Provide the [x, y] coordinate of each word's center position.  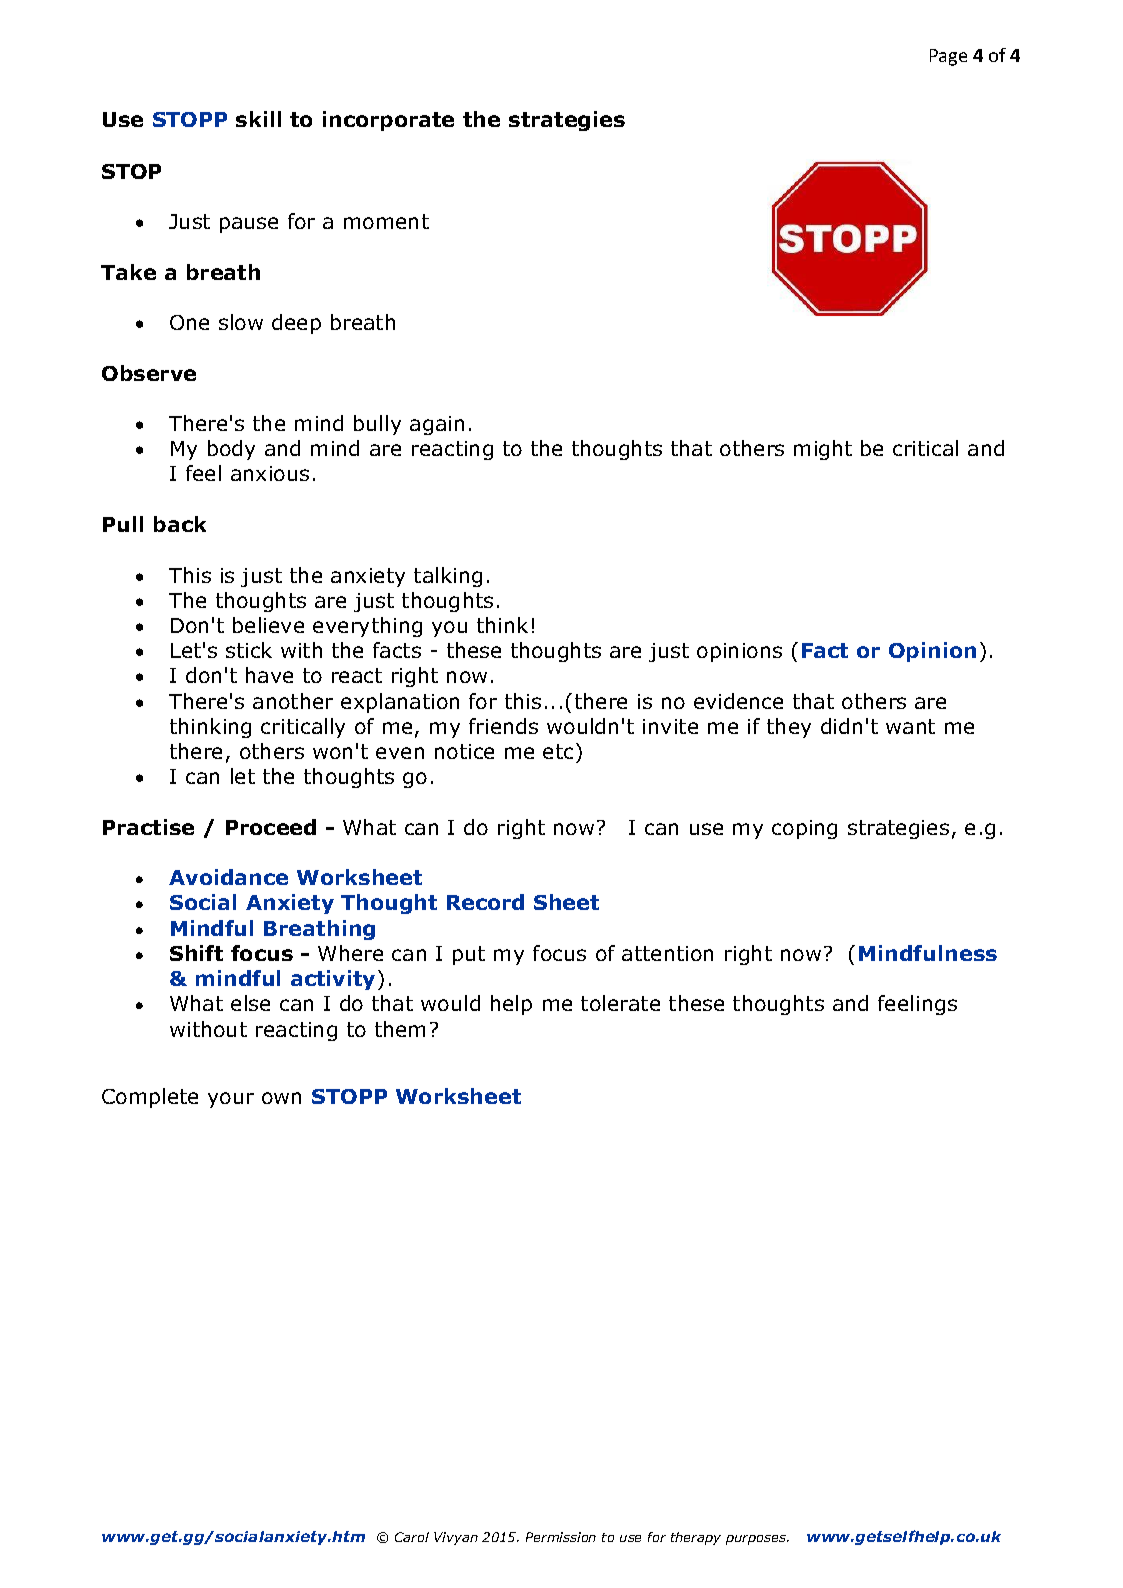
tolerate [620, 1003]
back [180, 524]
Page [948, 57]
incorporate [388, 121]
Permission [561, 1537]
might [823, 450]
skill [258, 119]
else [250, 1003]
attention [667, 953]
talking [448, 577]
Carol [412, 1537]
